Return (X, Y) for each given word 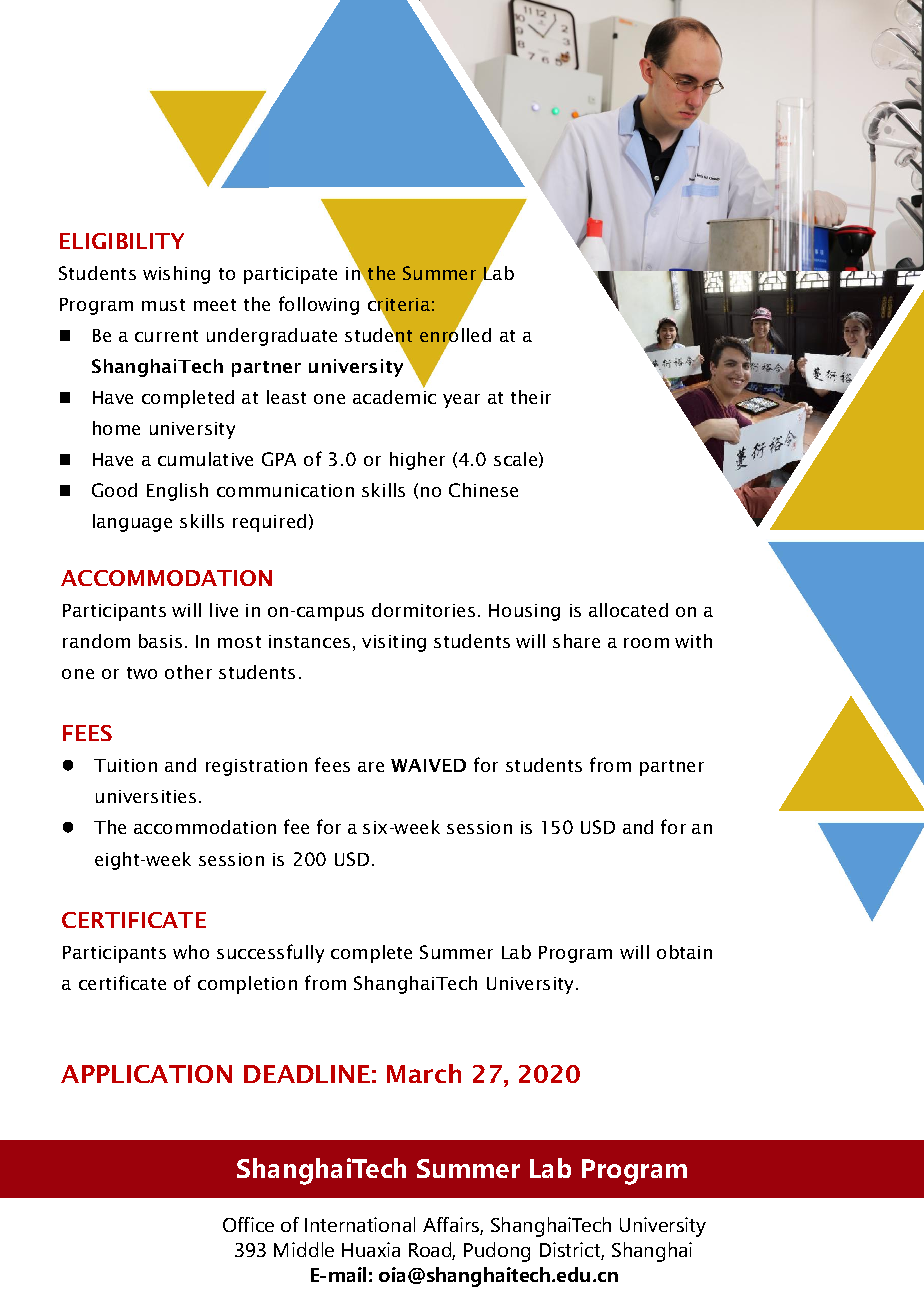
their (531, 397)
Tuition (125, 765)
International (360, 1224)
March (424, 1073)
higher (417, 461)
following (319, 305)
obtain (684, 952)
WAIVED (428, 765)
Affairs (452, 1226)
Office (248, 1224)
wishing (176, 275)
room (646, 643)
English (177, 492)
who (191, 952)
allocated (628, 610)
